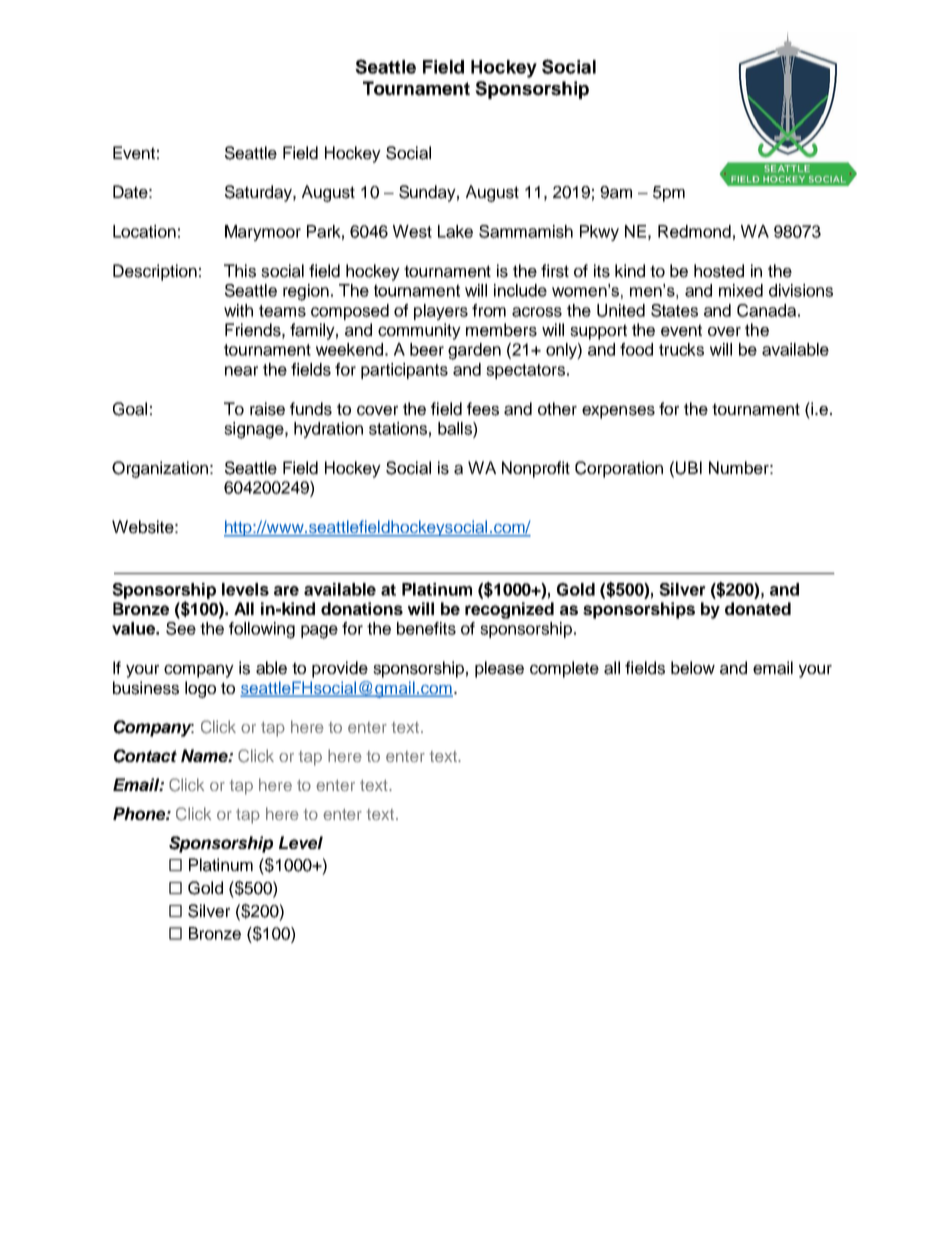 The height and width of the document is (1233, 952). Describe the element at coordinates (455, 231) in the document. I see `Lake` at that location.
